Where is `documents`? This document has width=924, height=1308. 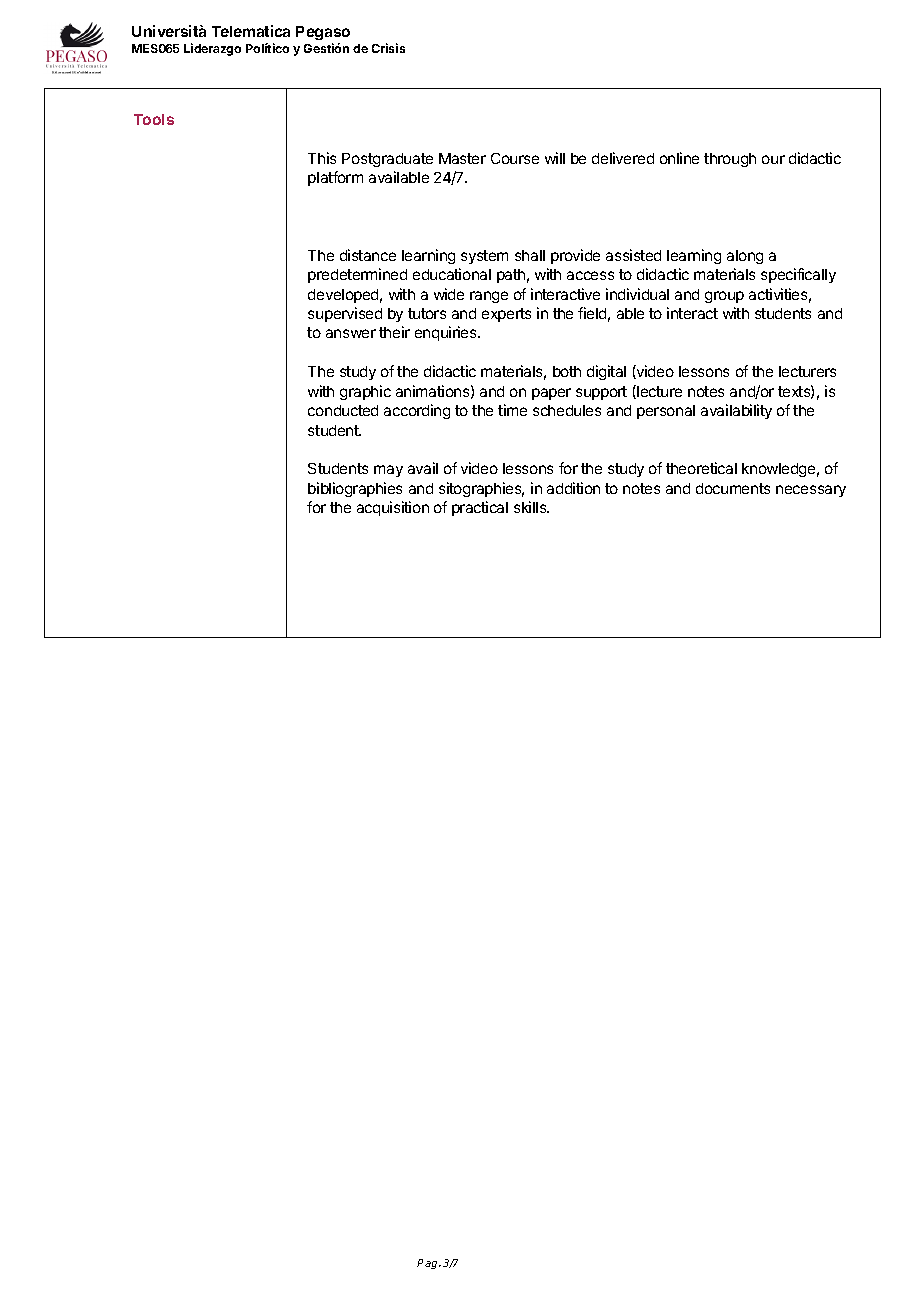
documents is located at coordinates (733, 488).
